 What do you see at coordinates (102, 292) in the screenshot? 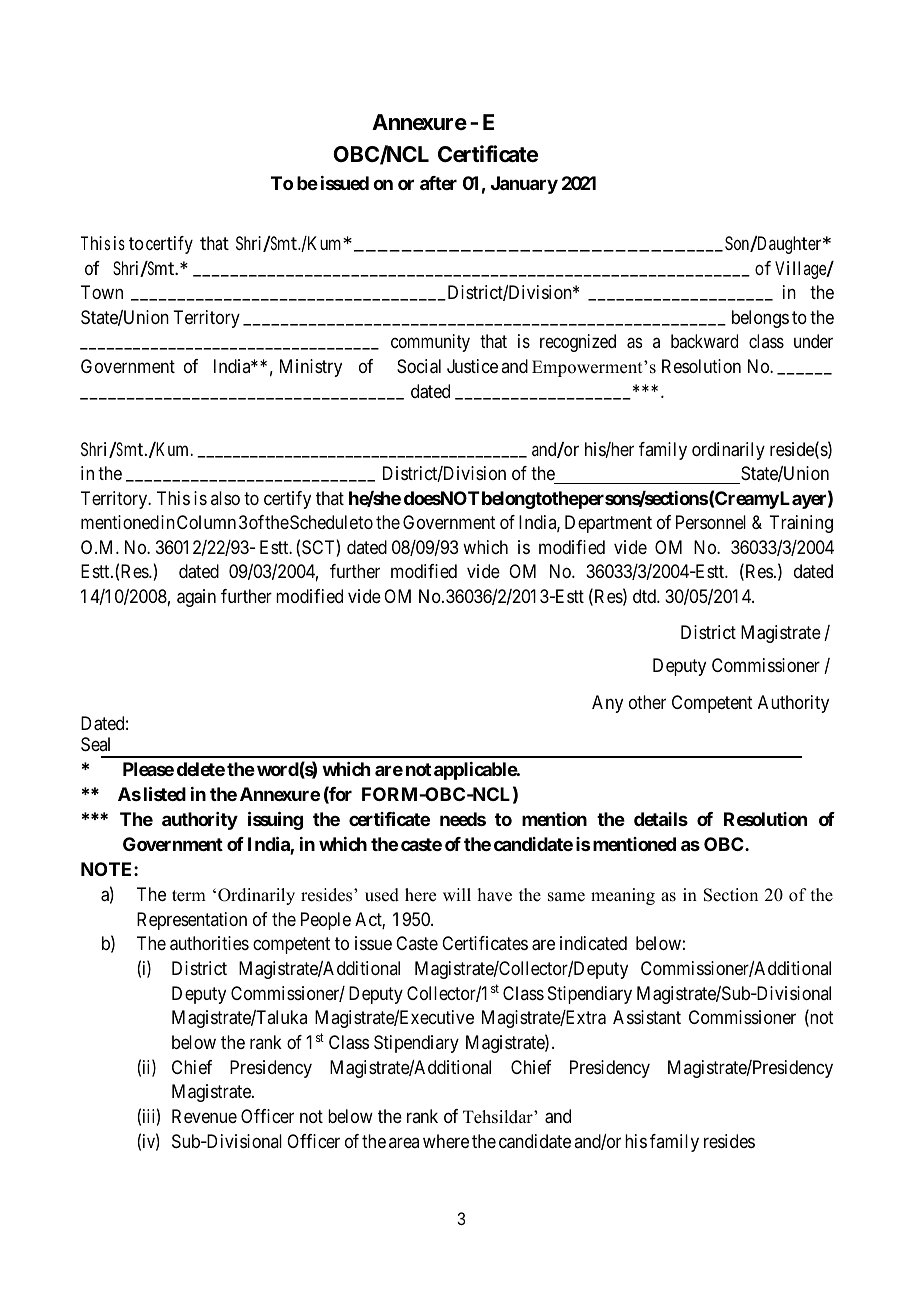
I see `Town` at bounding box center [102, 292].
